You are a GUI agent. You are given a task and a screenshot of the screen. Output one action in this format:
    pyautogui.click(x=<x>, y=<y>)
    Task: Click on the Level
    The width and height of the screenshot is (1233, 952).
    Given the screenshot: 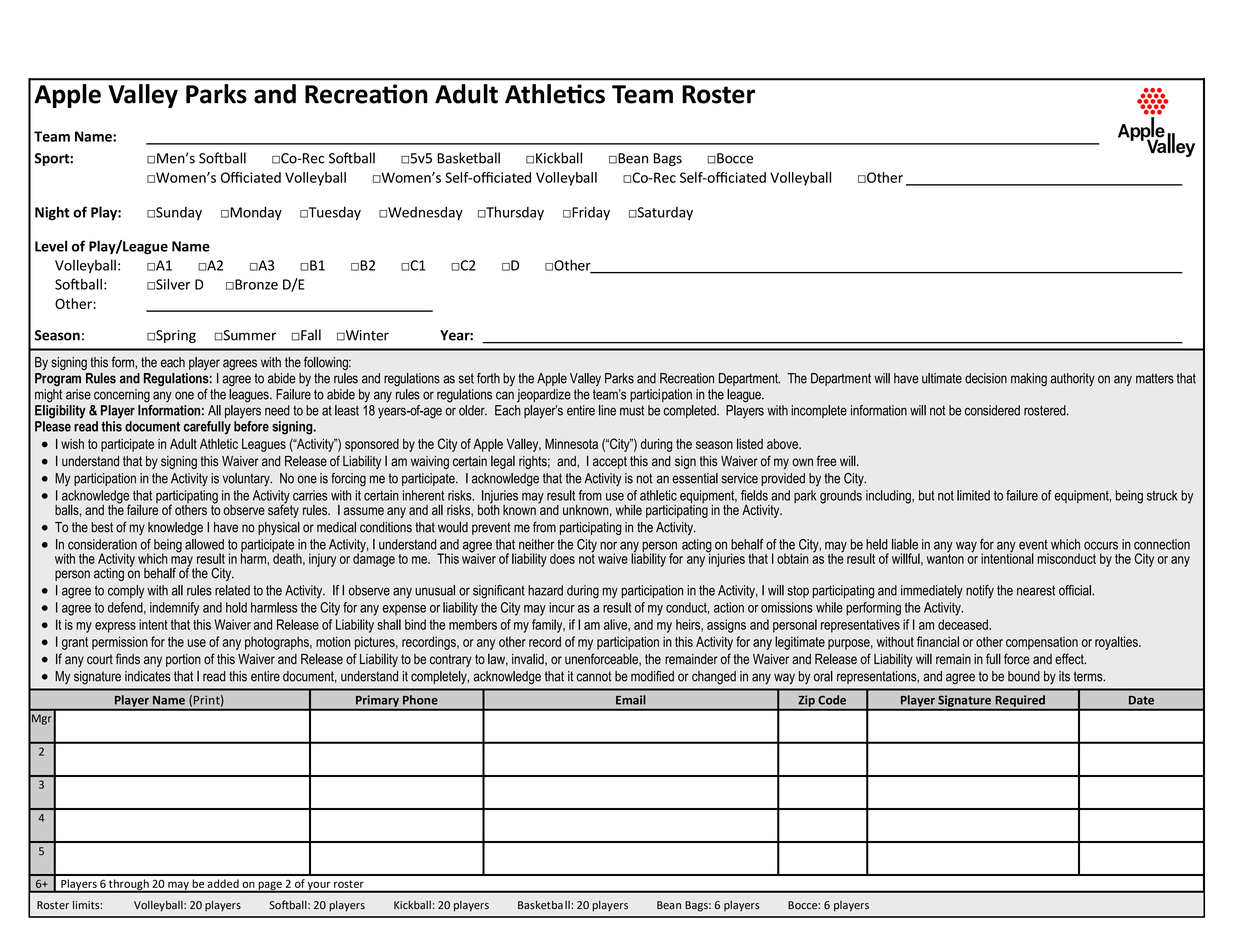 What is the action you would take?
    pyautogui.click(x=51, y=246)
